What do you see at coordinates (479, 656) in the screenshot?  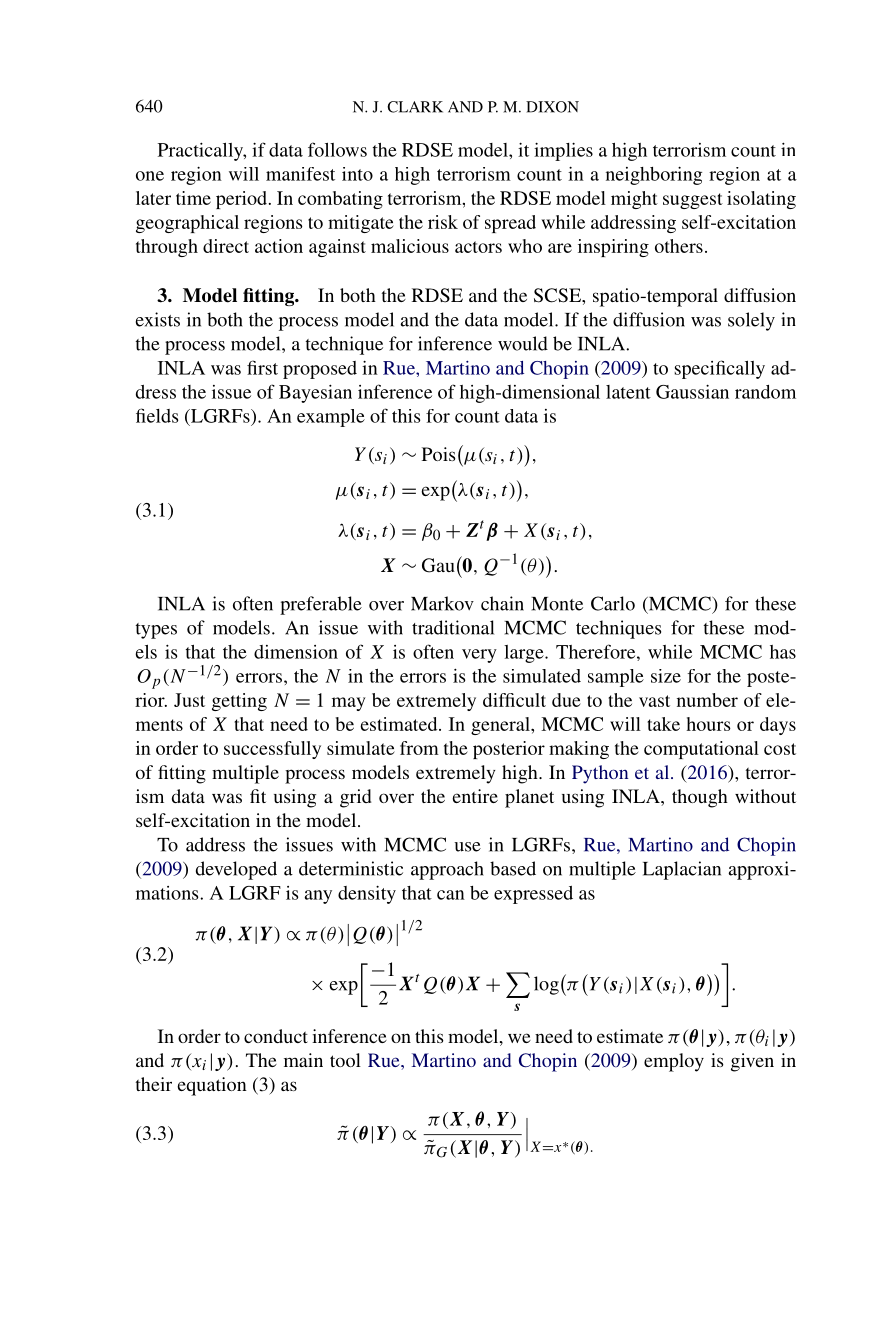 I see `very` at bounding box center [479, 656].
